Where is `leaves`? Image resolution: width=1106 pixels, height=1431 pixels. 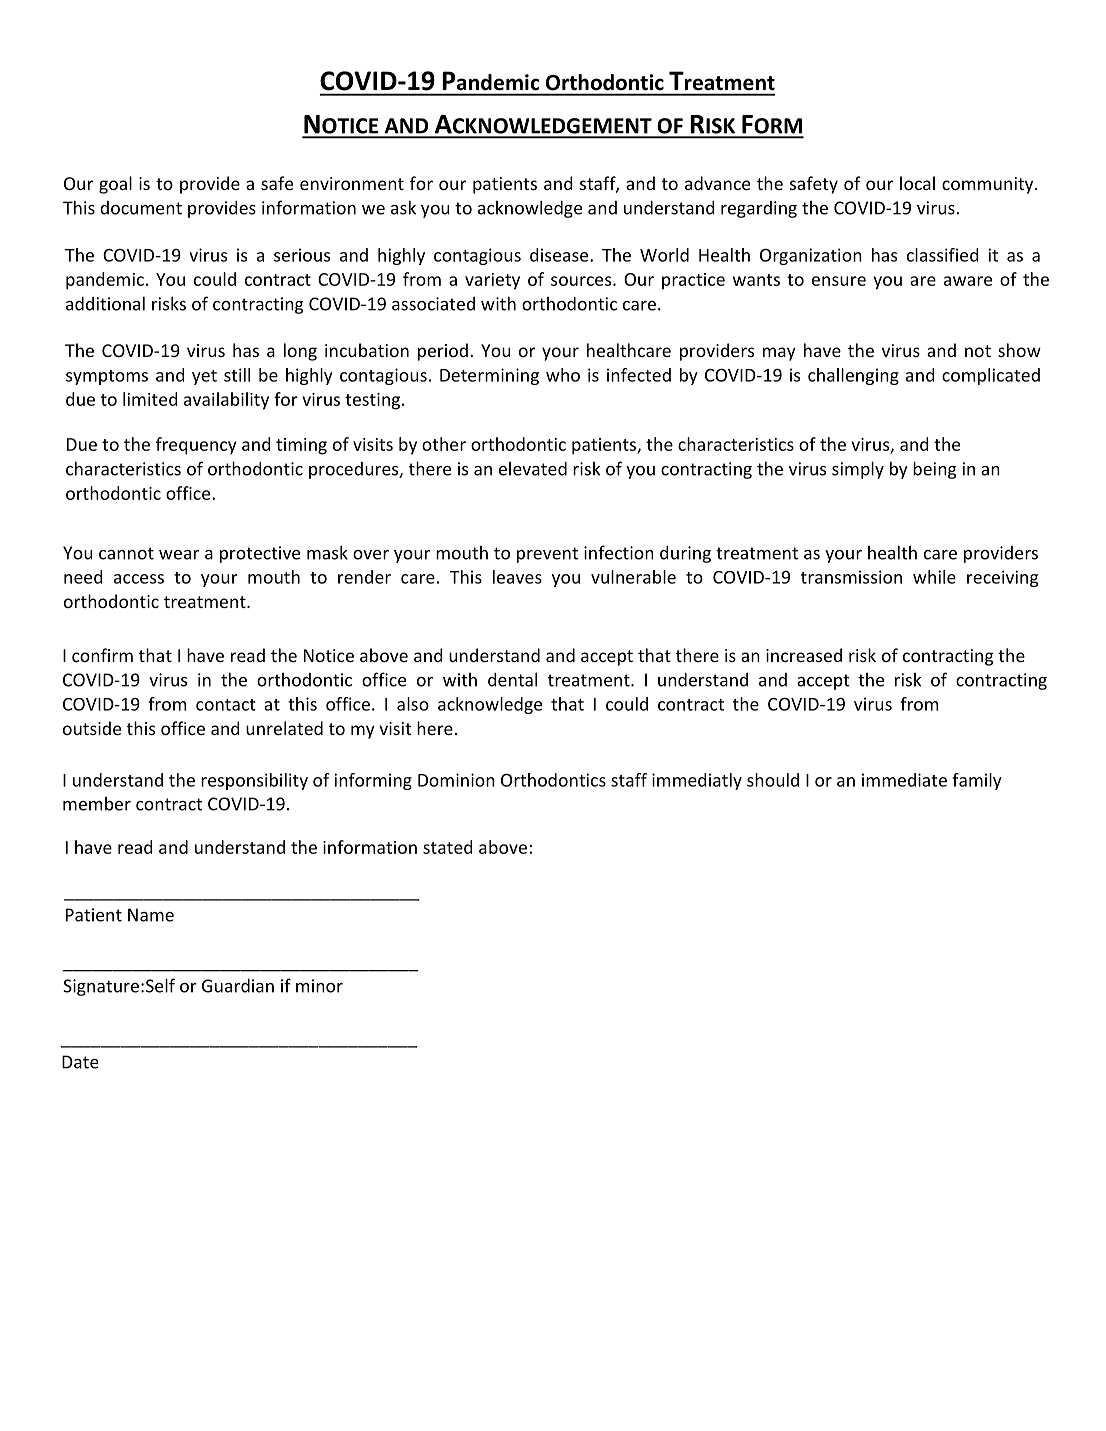 leaves is located at coordinates (517, 577).
